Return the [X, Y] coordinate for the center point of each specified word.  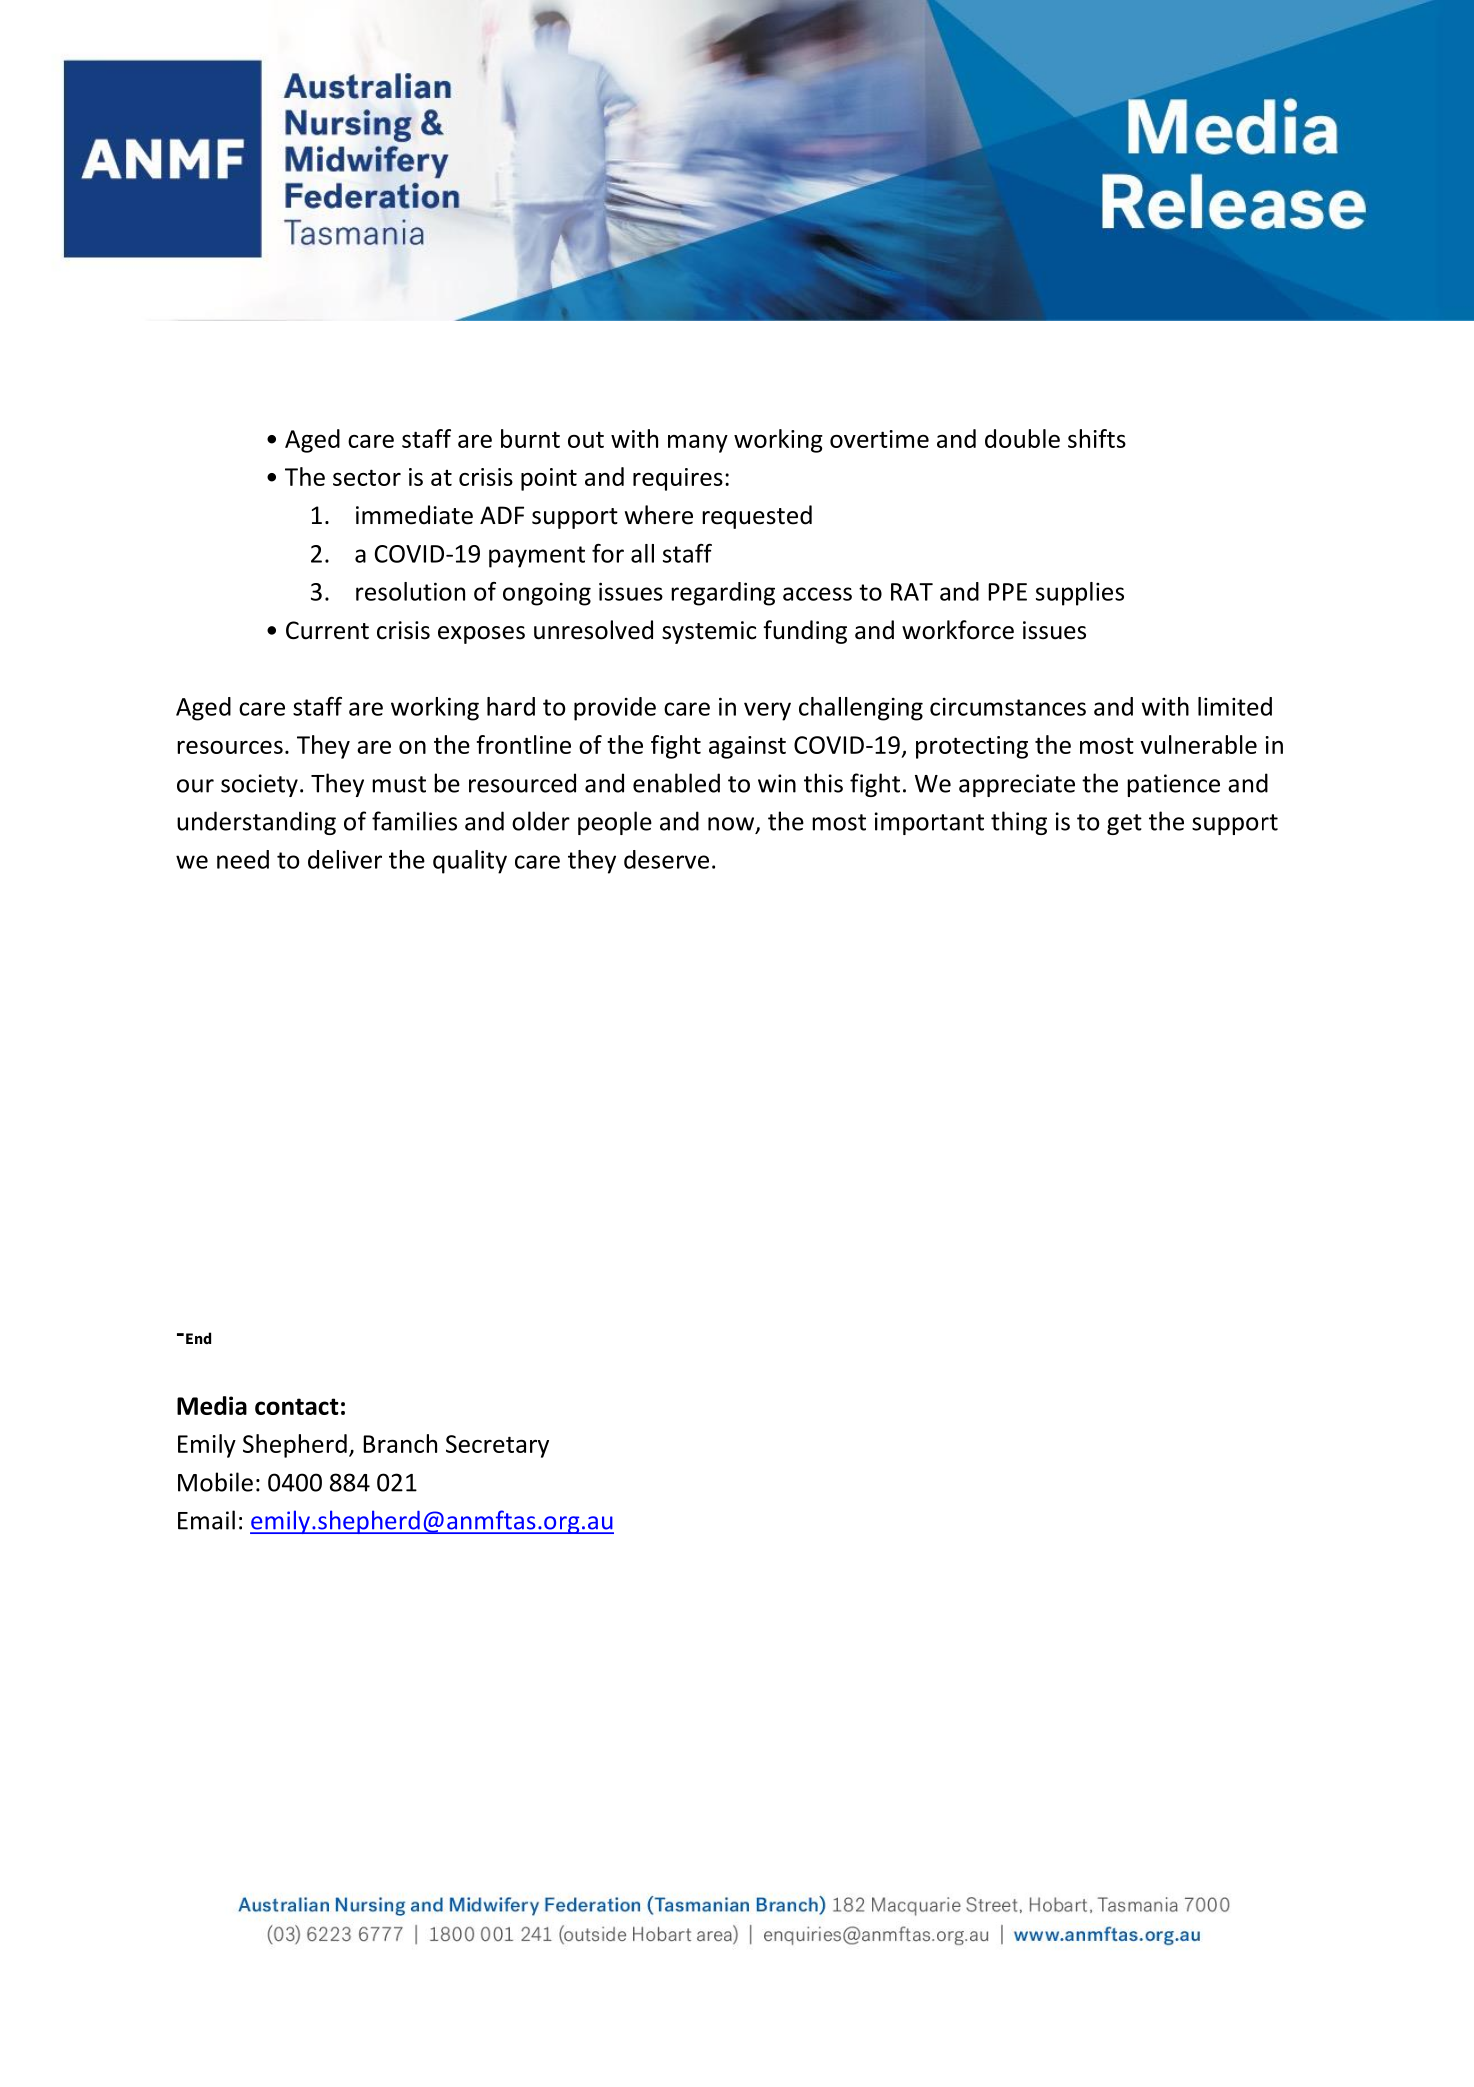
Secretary [497, 1446]
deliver [345, 859]
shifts [1097, 438]
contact [297, 1406]
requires [678, 479]
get [1124, 824]
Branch [400, 1443]
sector [367, 477]
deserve [666, 859]
